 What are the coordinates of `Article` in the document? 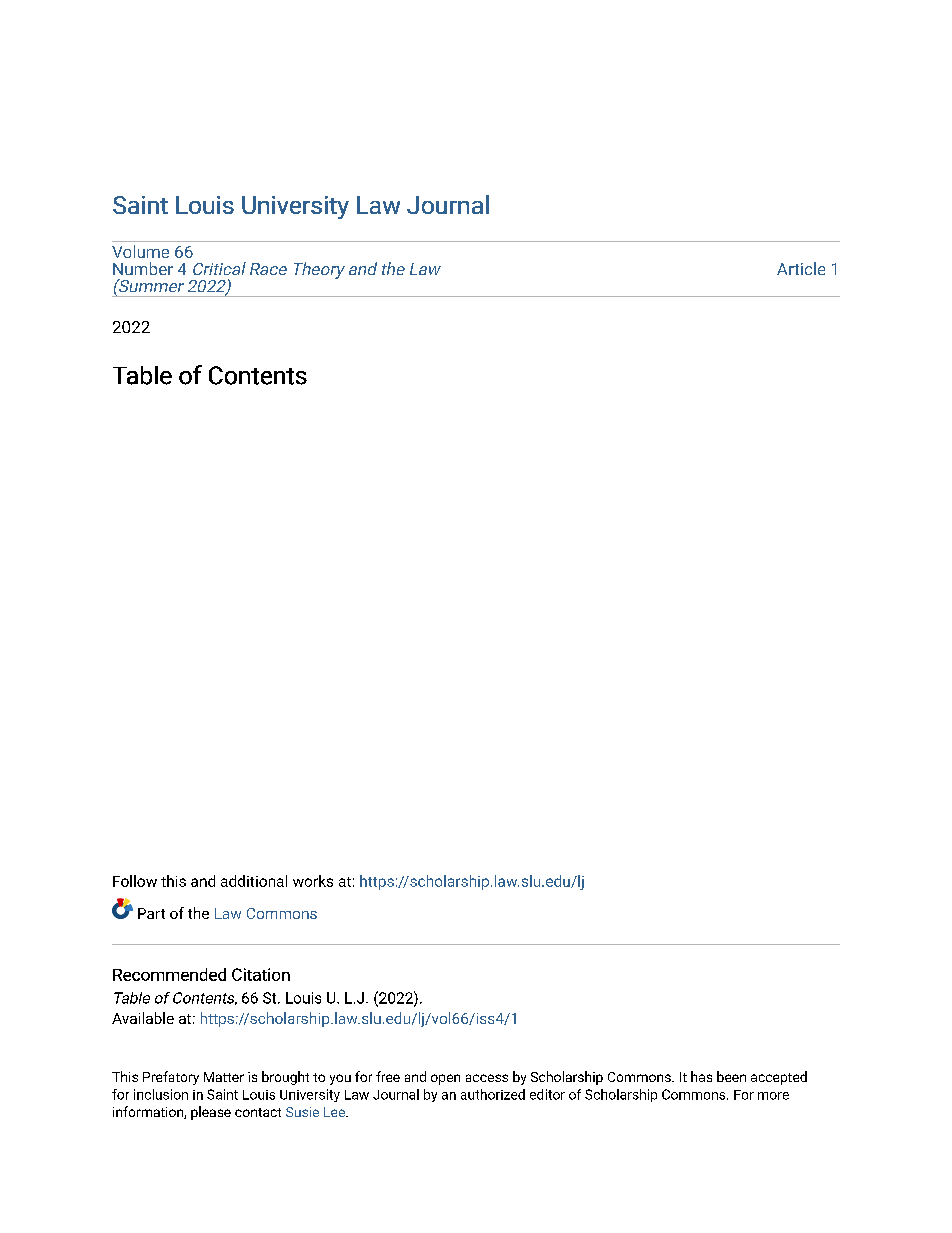 It's located at (801, 268).
